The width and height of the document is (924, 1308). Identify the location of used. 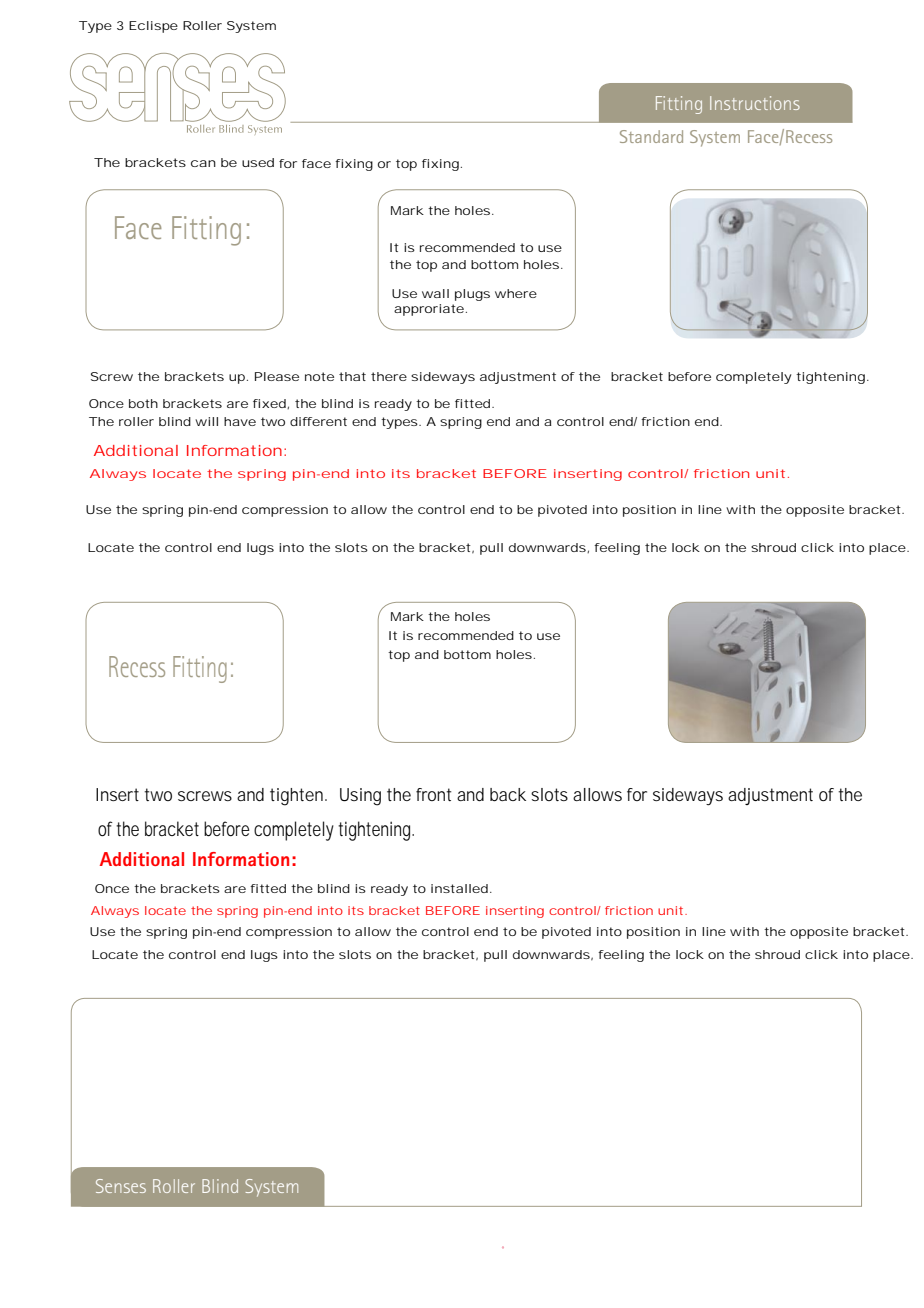
(258, 162).
